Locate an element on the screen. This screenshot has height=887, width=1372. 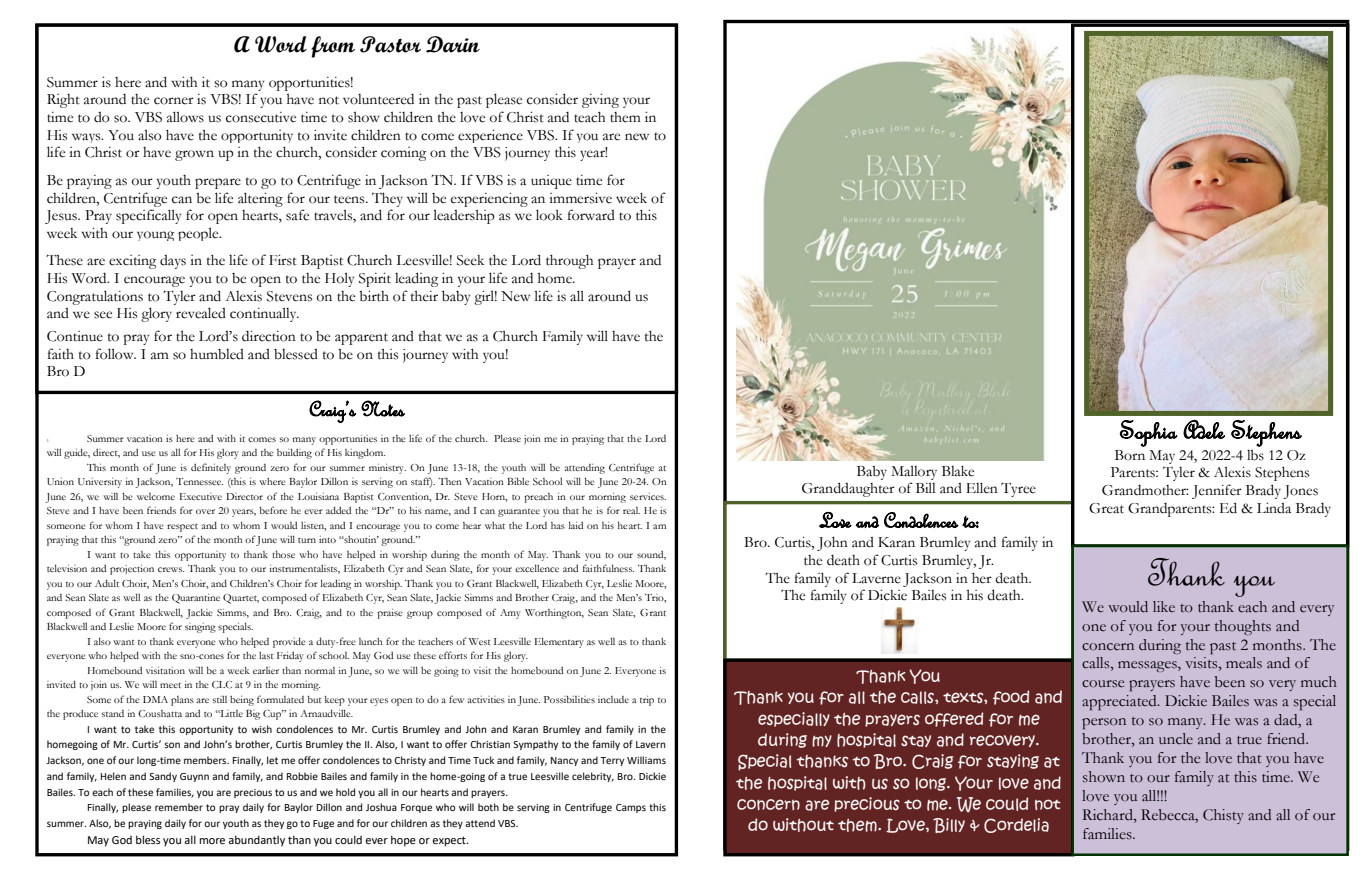
experience is located at coordinates (490, 136).
